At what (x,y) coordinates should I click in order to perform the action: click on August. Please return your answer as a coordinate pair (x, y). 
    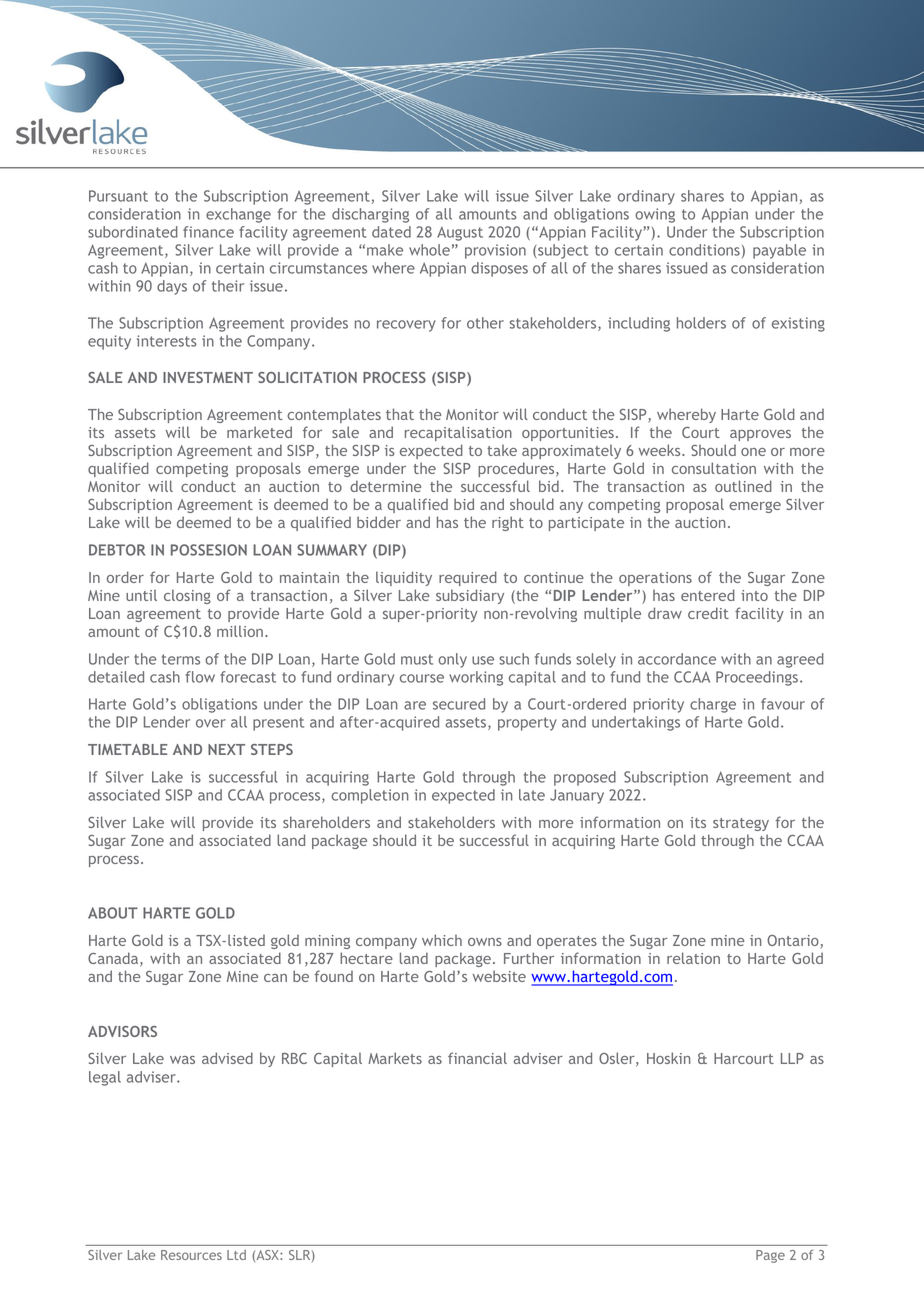
    Looking at the image, I should click on (460, 233).
